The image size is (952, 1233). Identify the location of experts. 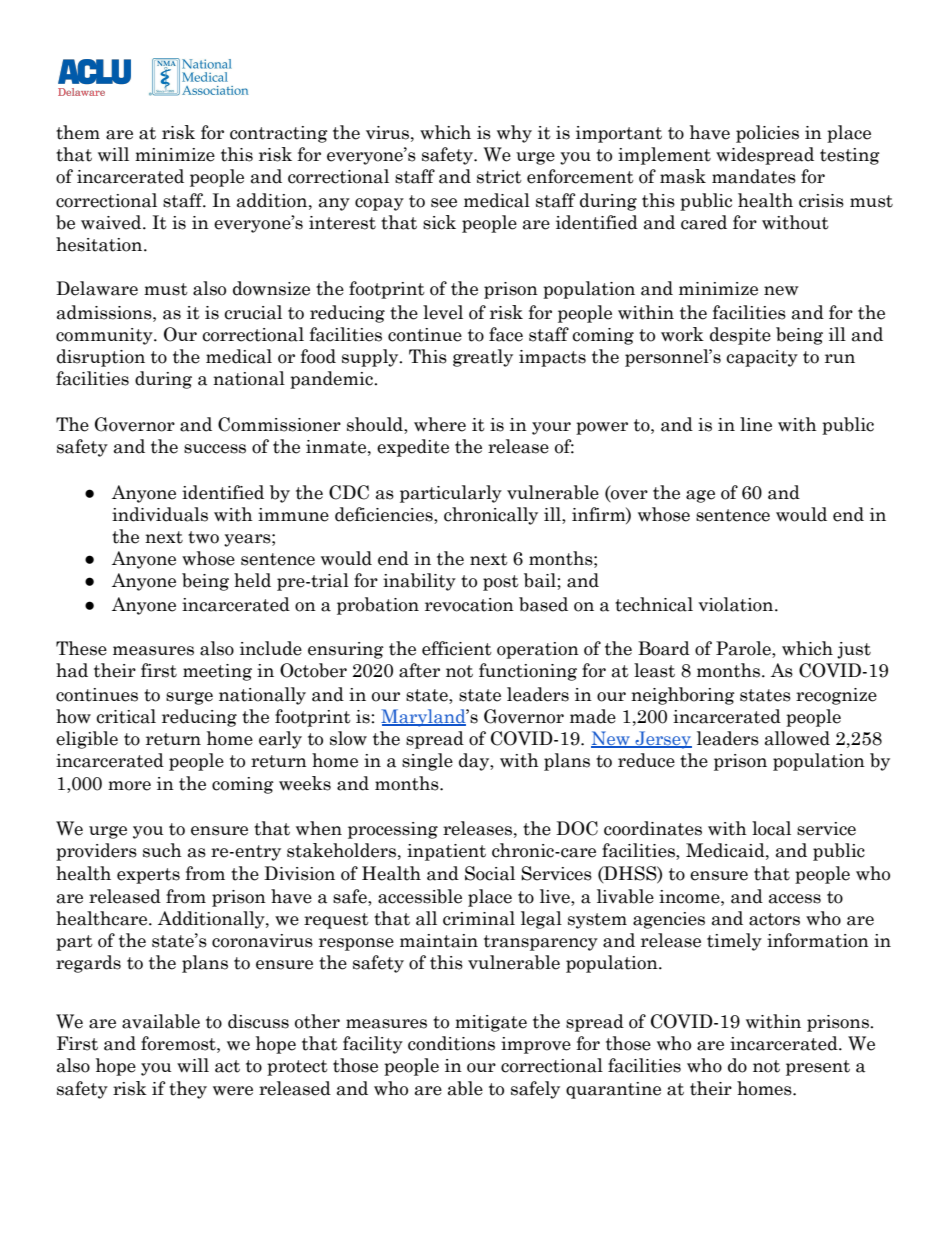
(148, 876).
